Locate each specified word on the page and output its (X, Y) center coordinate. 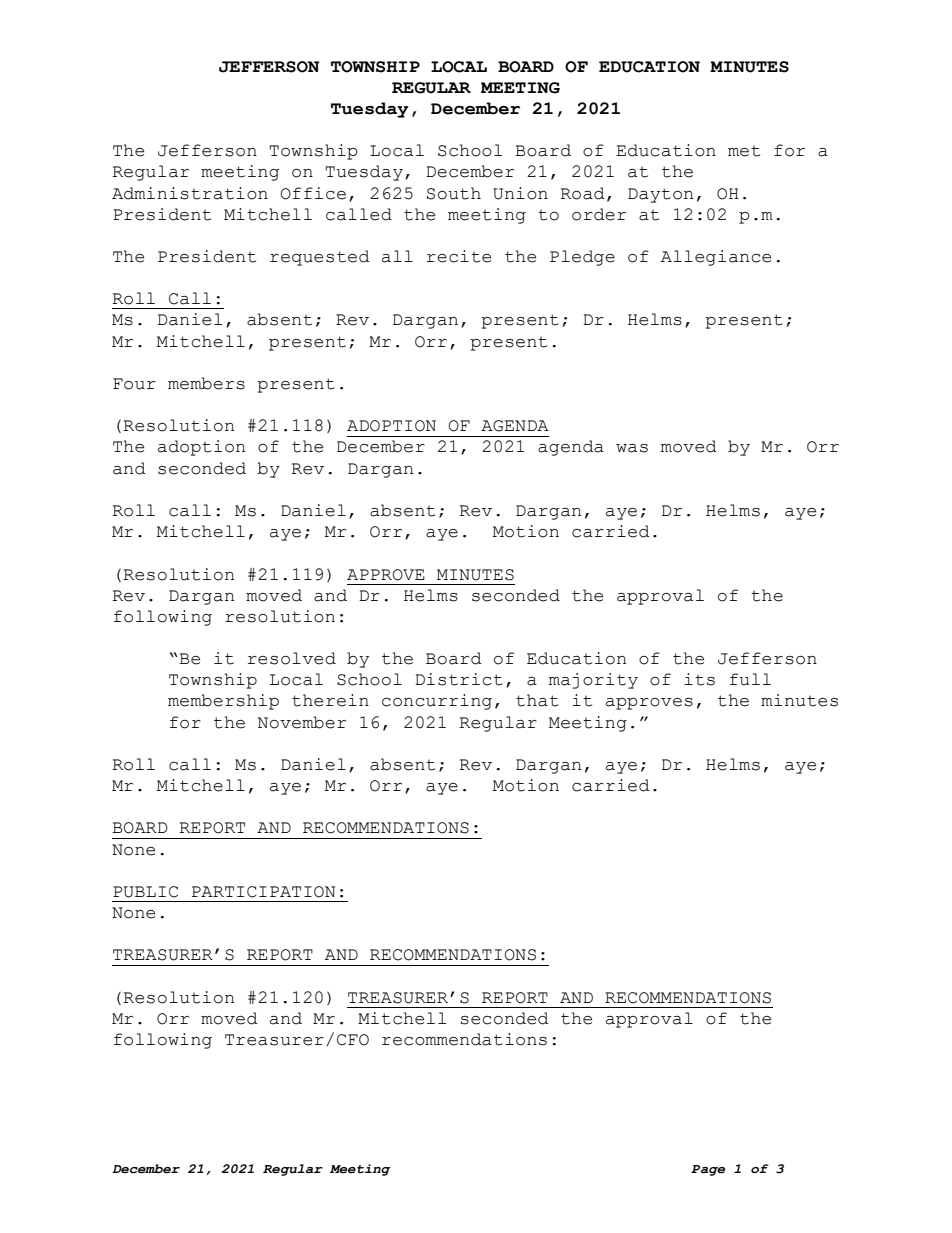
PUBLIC (145, 892)
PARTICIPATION (263, 892)
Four (134, 384)
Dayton (660, 195)
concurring (437, 702)
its (699, 679)
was (632, 448)
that (537, 700)
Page (708, 1170)
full (750, 679)
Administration (190, 193)
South (454, 193)
